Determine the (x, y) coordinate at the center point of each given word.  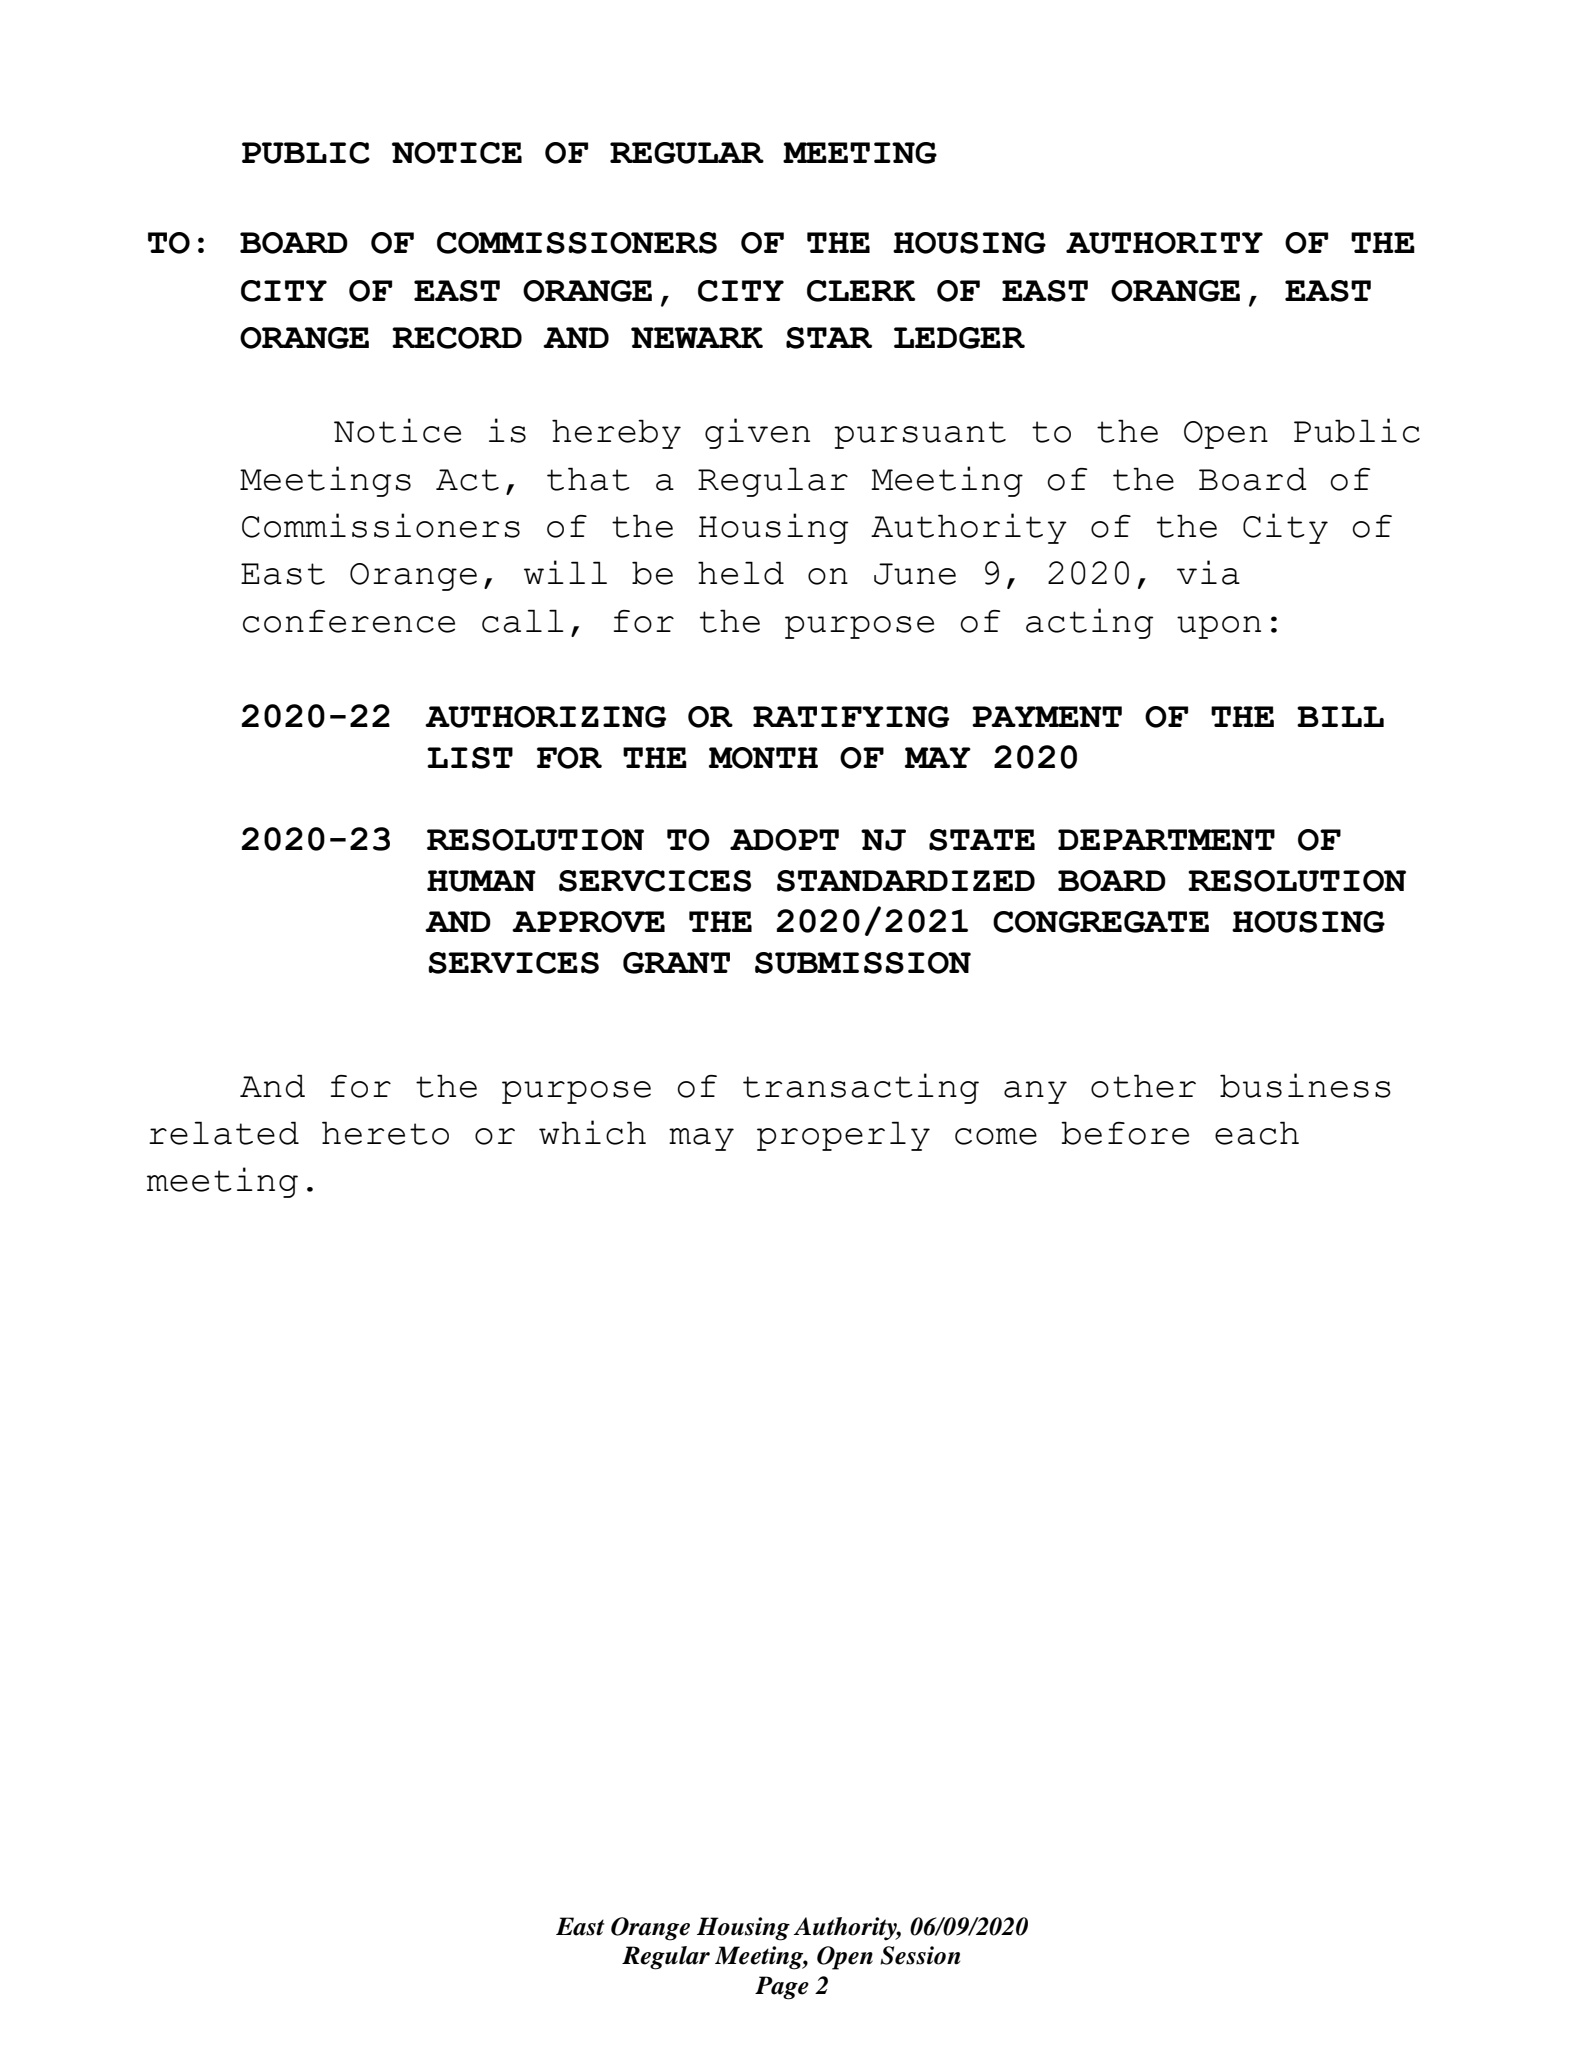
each (1257, 1133)
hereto (385, 1133)
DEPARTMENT (1166, 839)
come (996, 1136)
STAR (829, 338)
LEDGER (959, 338)
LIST (470, 758)
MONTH (763, 758)
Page (782, 1988)
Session (920, 1955)
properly (843, 1136)
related (224, 1133)
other (1143, 1086)
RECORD (457, 338)
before (1125, 1133)
